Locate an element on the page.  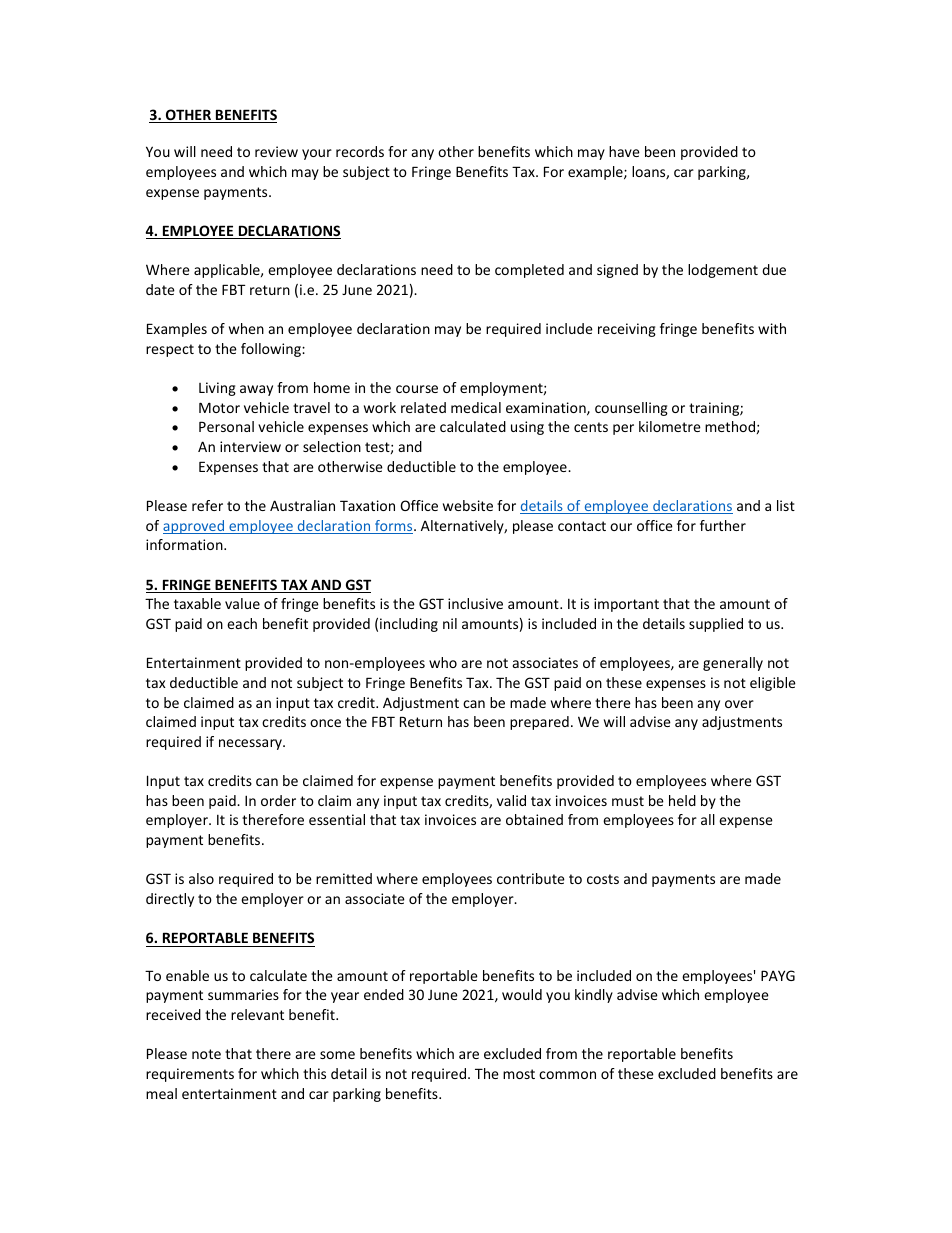
have is located at coordinates (624, 151).
